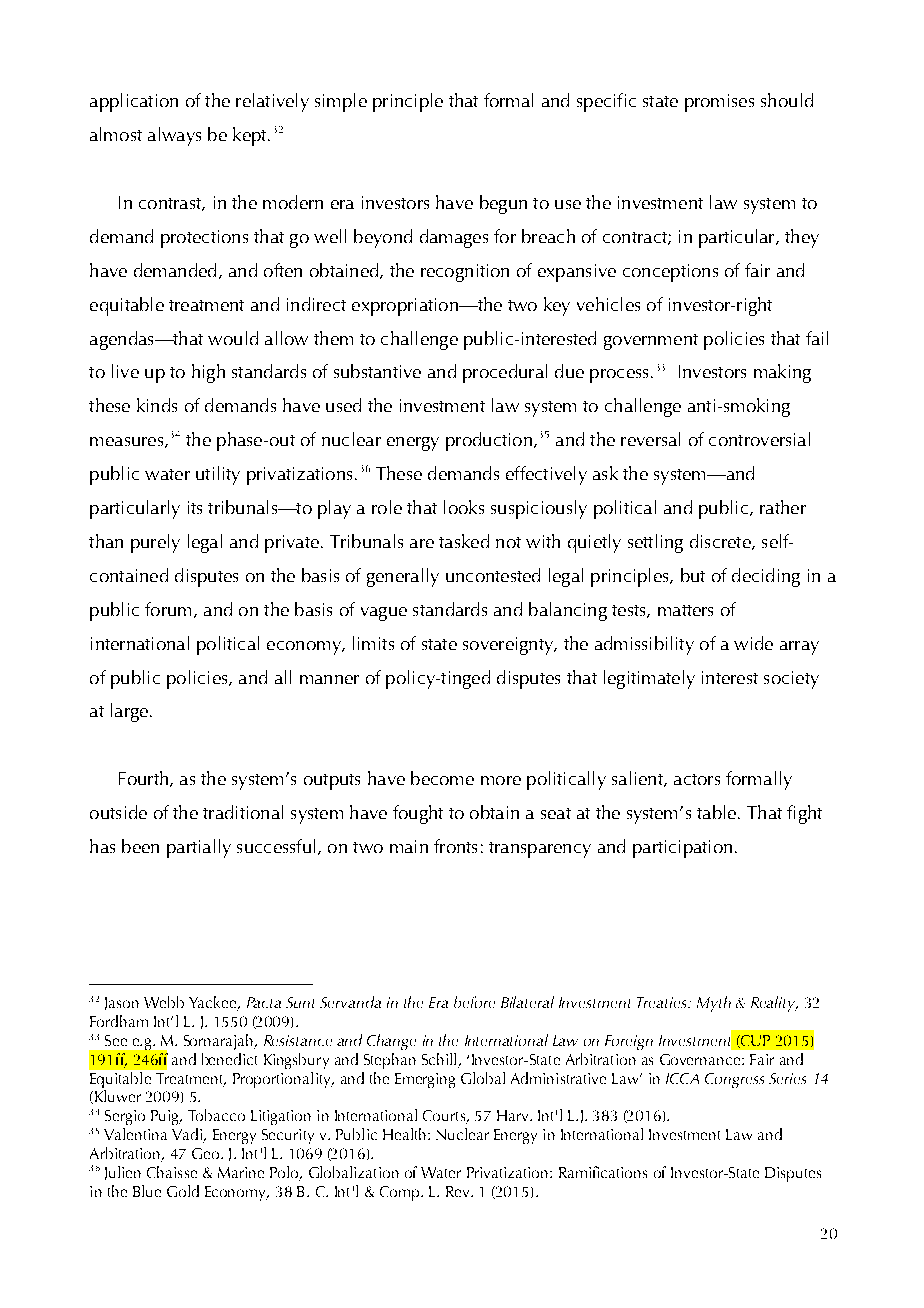 The image size is (924, 1308). Describe the element at coordinates (503, 204) in the screenshot. I see `begun` at that location.
